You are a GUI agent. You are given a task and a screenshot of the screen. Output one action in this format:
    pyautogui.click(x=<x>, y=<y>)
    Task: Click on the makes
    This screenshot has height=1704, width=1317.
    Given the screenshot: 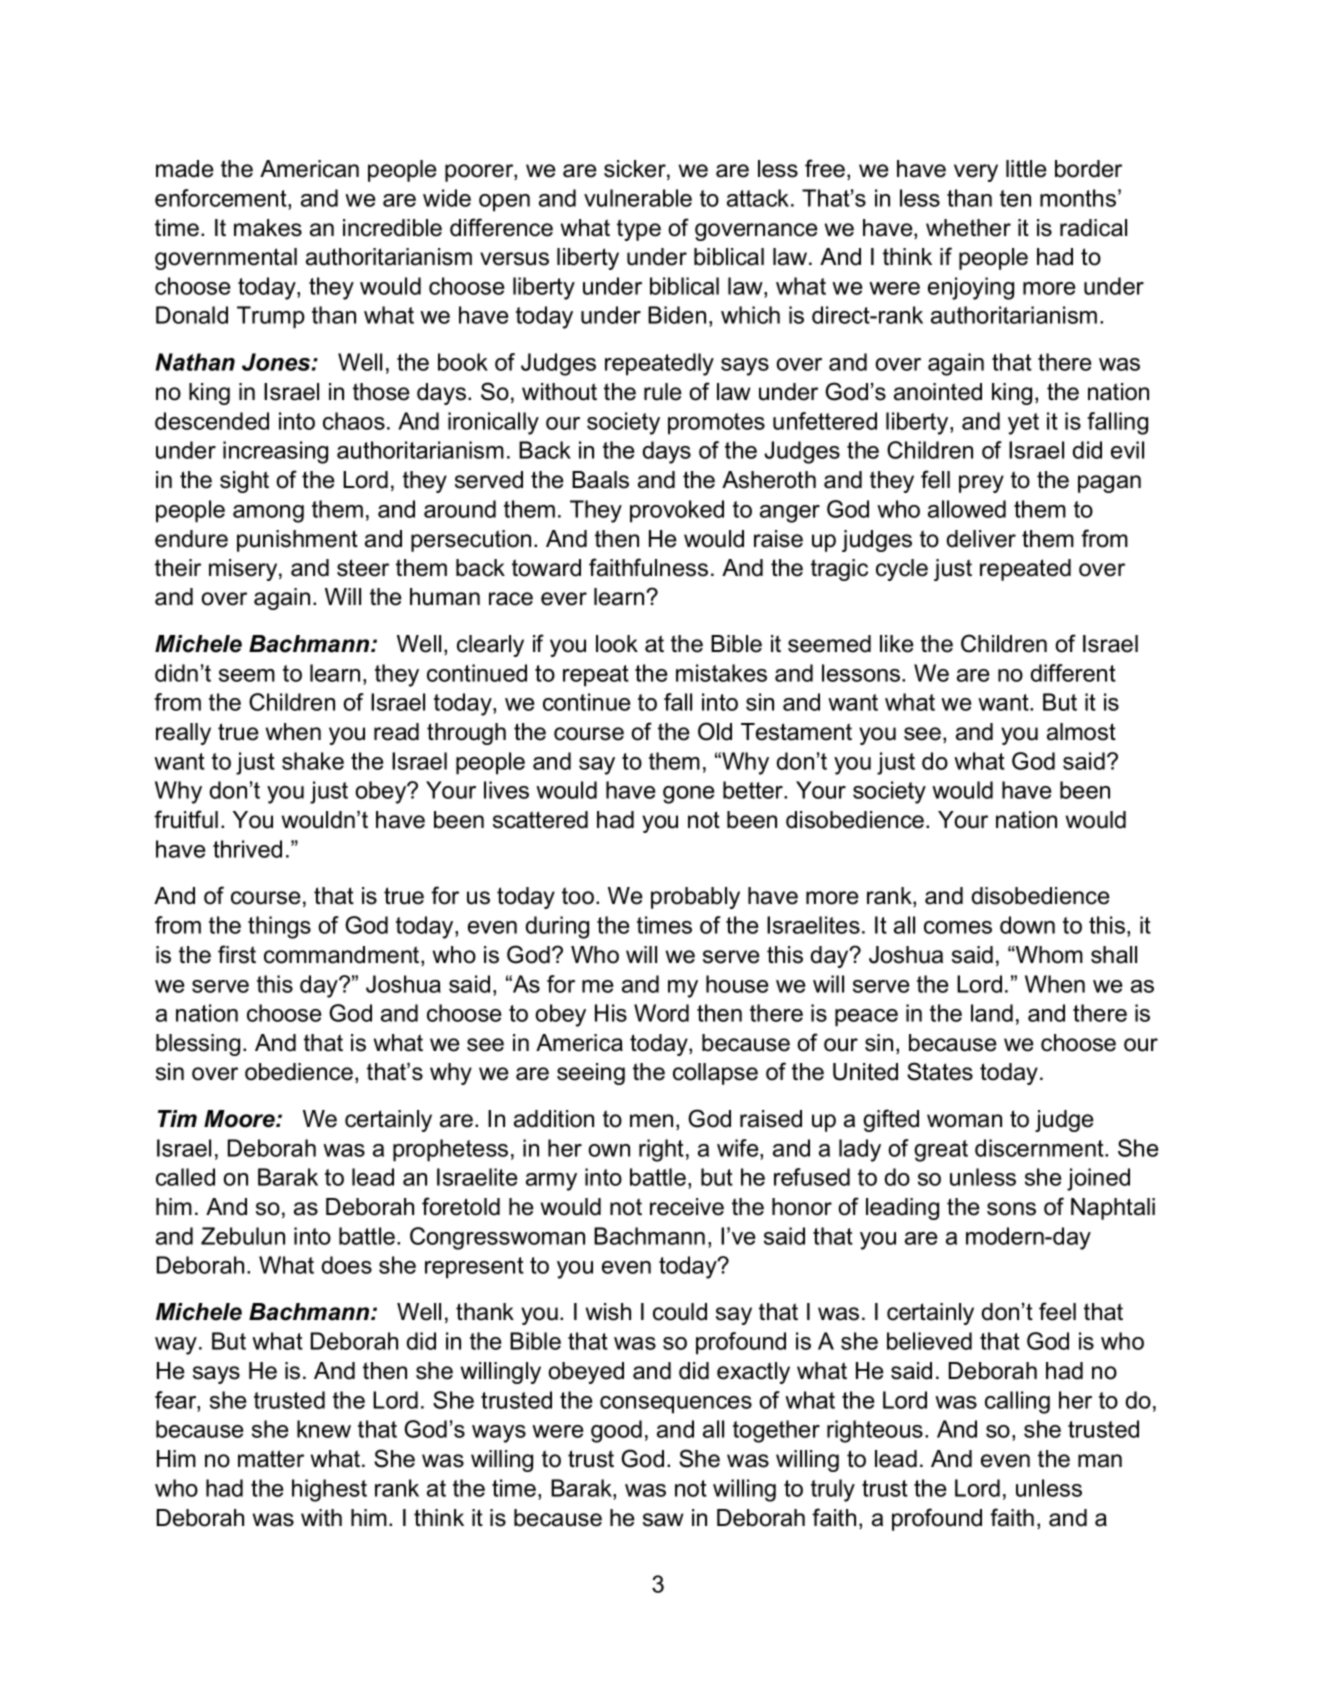 What is the action you would take?
    pyautogui.click(x=268, y=228)
